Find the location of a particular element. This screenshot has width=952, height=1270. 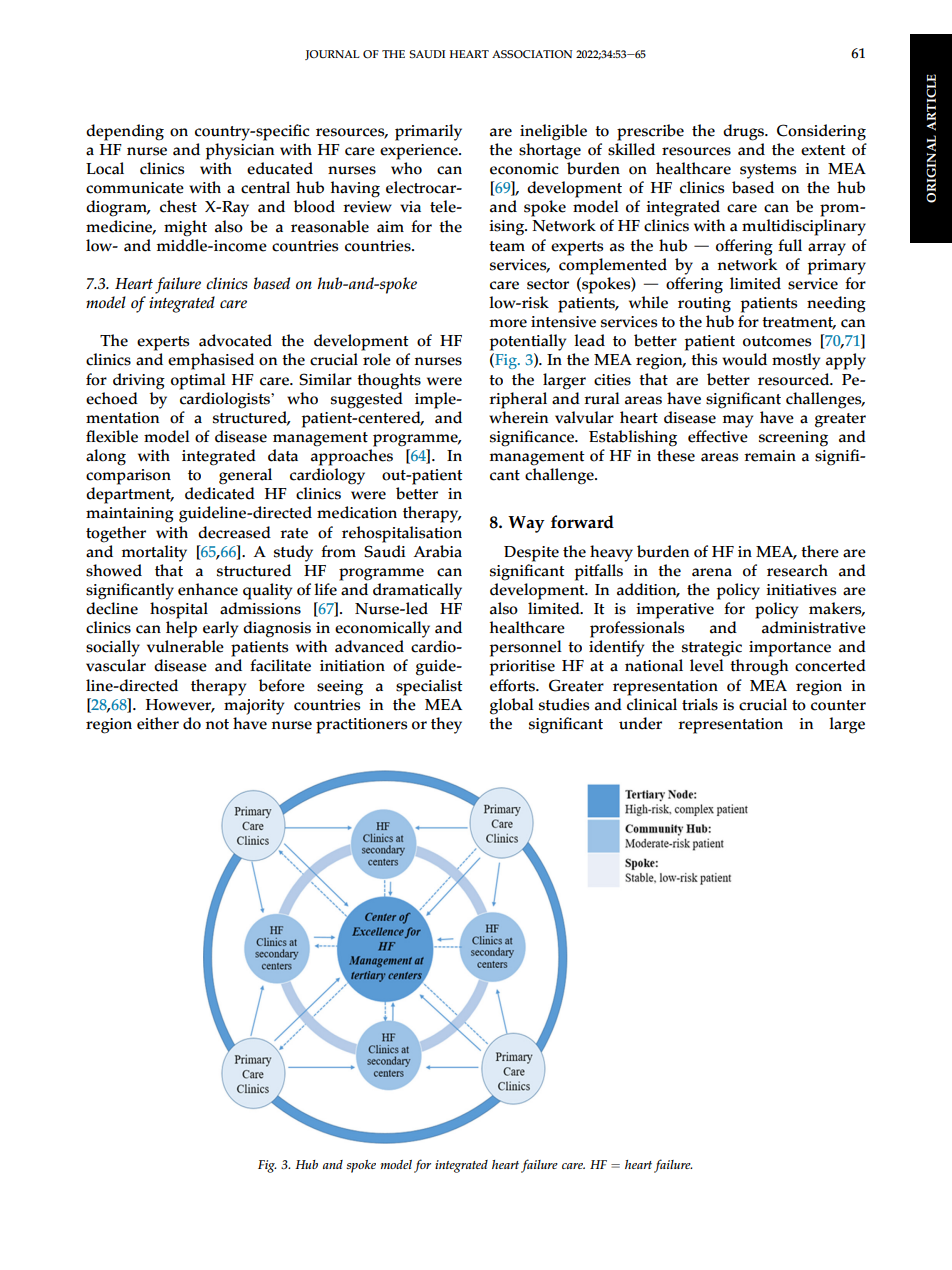

ASSOCIATION is located at coordinates (532, 54).
